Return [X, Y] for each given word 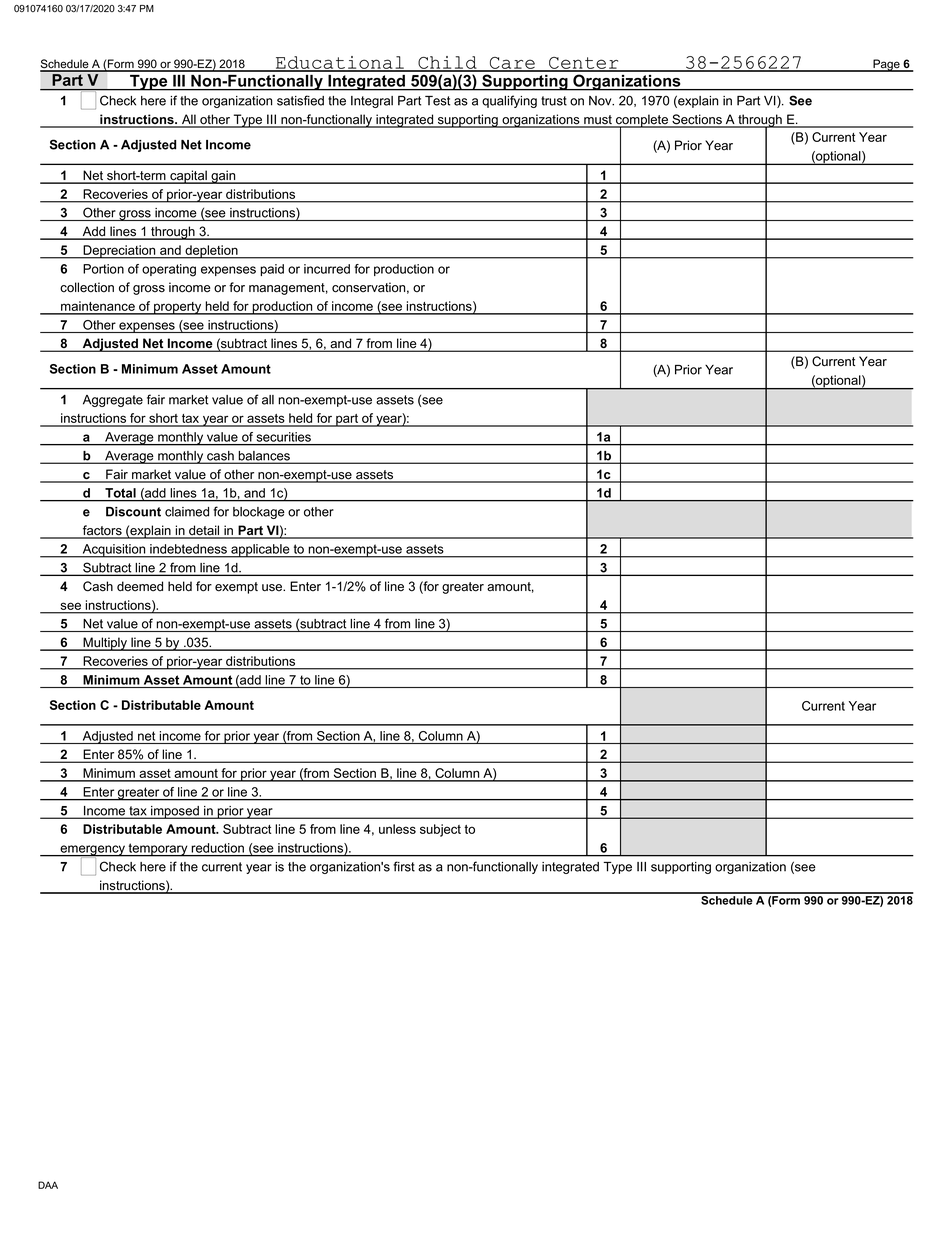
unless [397, 829]
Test [437, 101]
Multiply [105, 644]
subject [440, 830]
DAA [48, 1185]
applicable [260, 551]
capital [188, 177]
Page [886, 65]
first [404, 866]
